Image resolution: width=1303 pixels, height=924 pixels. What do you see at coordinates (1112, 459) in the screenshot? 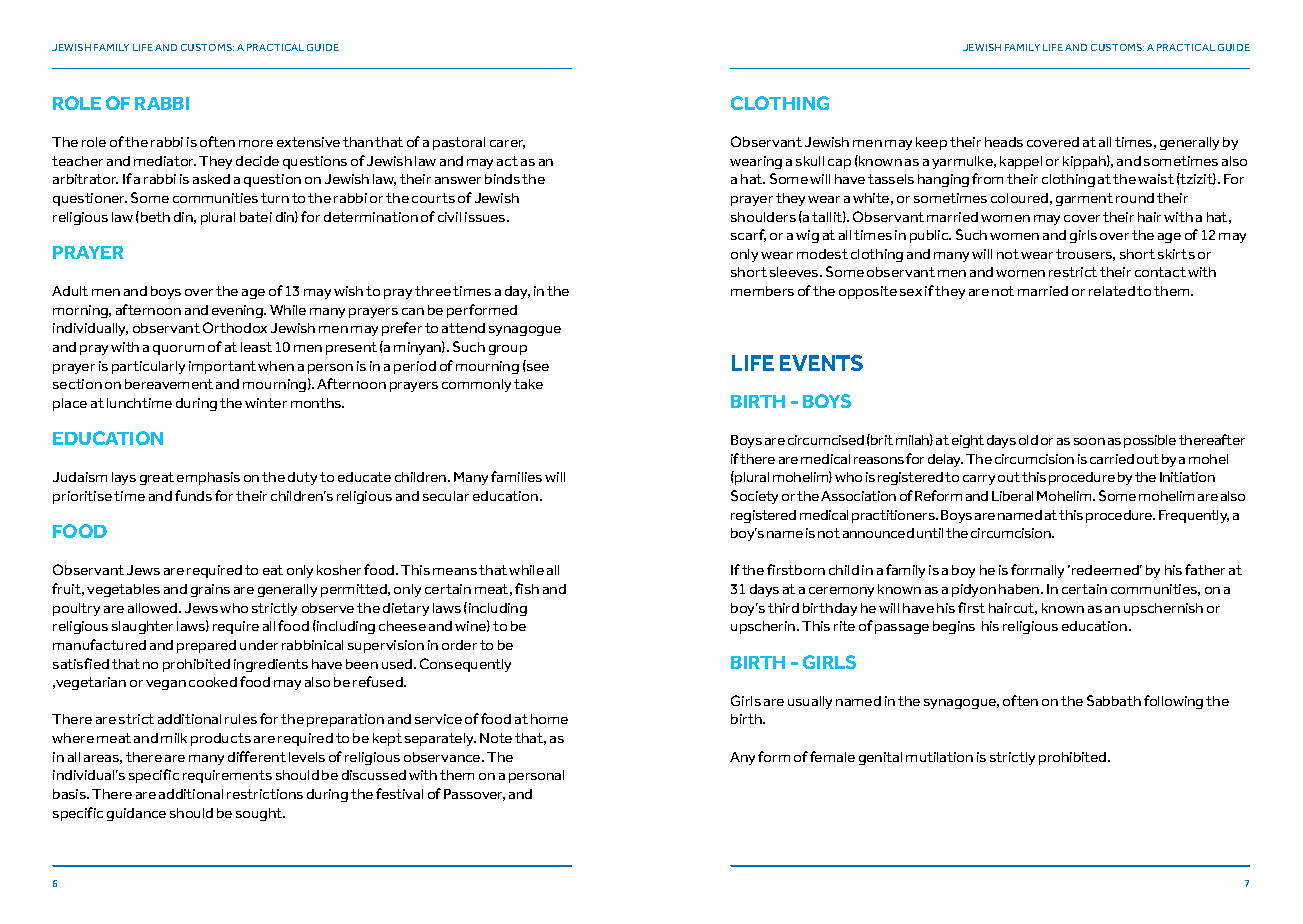
I see `carried` at bounding box center [1112, 459].
